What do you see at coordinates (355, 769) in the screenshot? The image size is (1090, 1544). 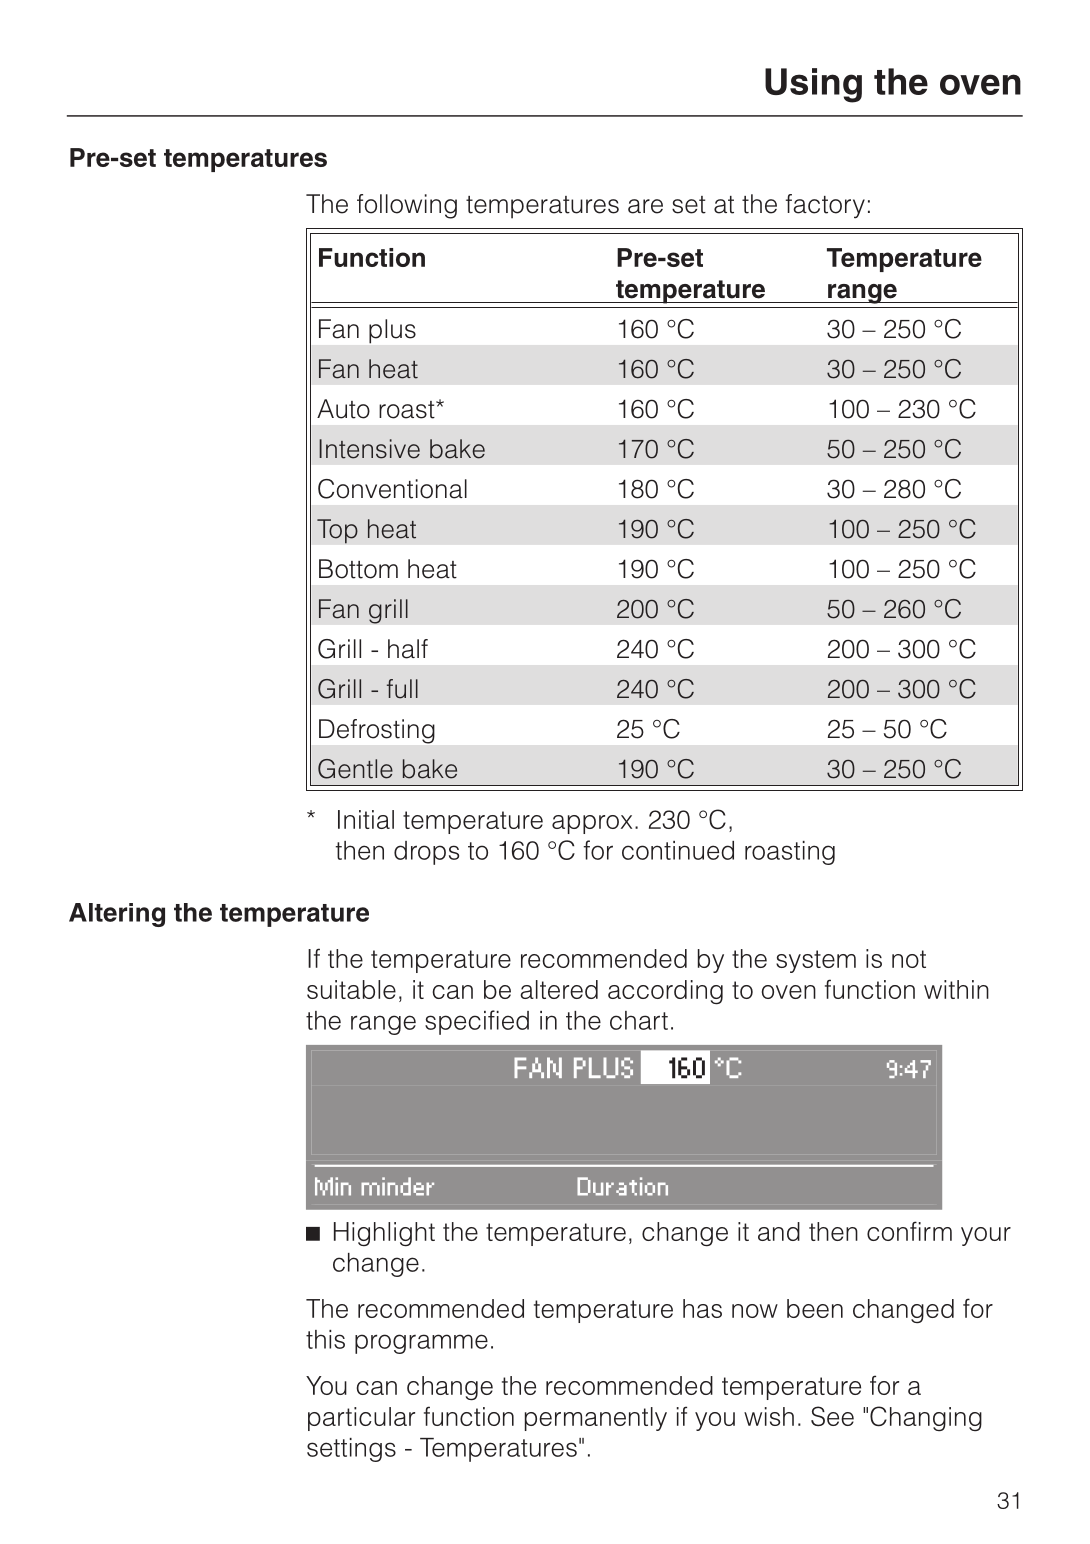 I see `Gentle` at bounding box center [355, 769].
